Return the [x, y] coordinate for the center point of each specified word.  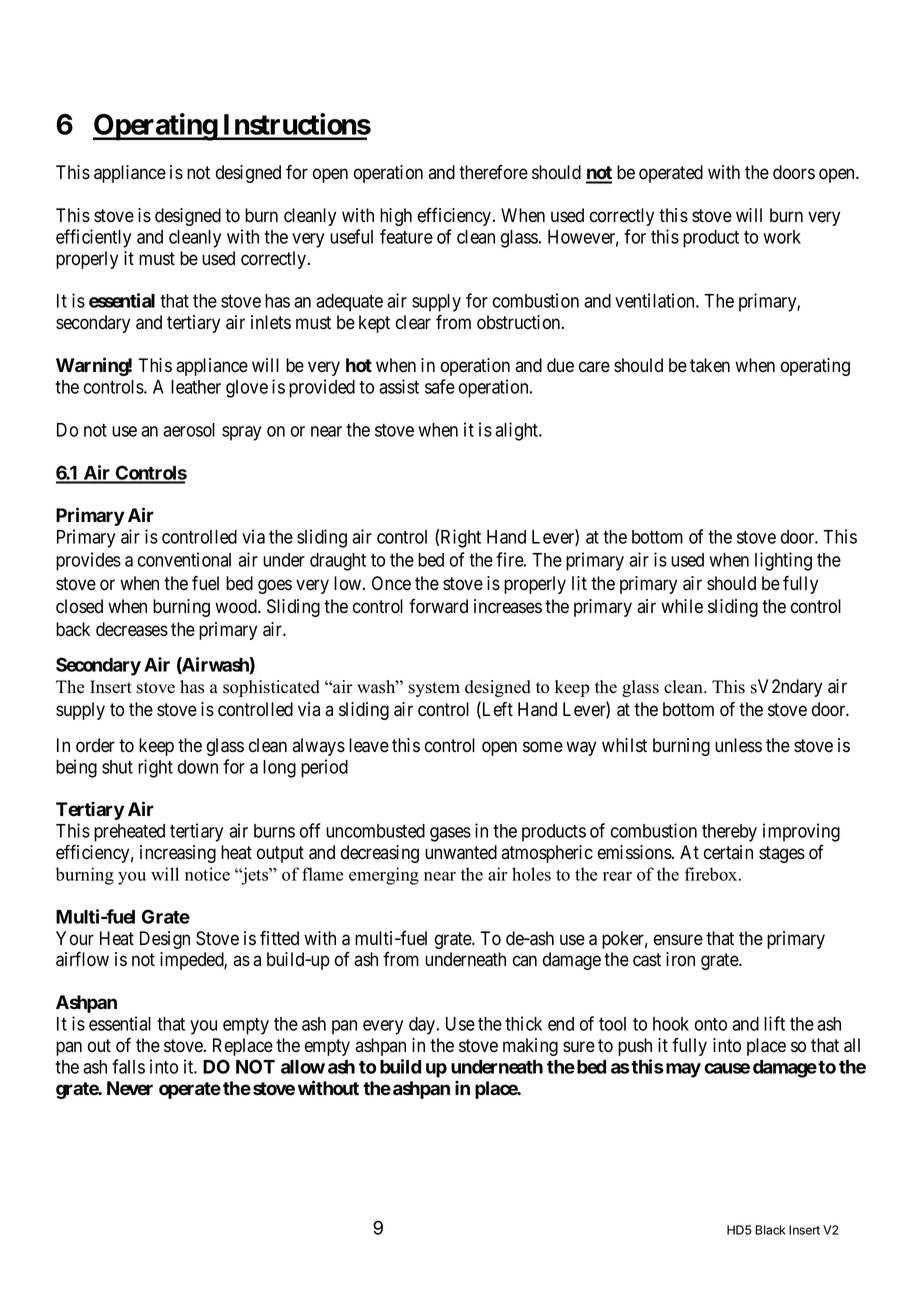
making [530, 1047]
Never [130, 1088]
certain [728, 852]
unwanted [461, 852]
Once [391, 583]
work [782, 237]
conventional [184, 559]
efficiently [93, 238]
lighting [783, 561]
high [396, 217]
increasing [178, 854]
